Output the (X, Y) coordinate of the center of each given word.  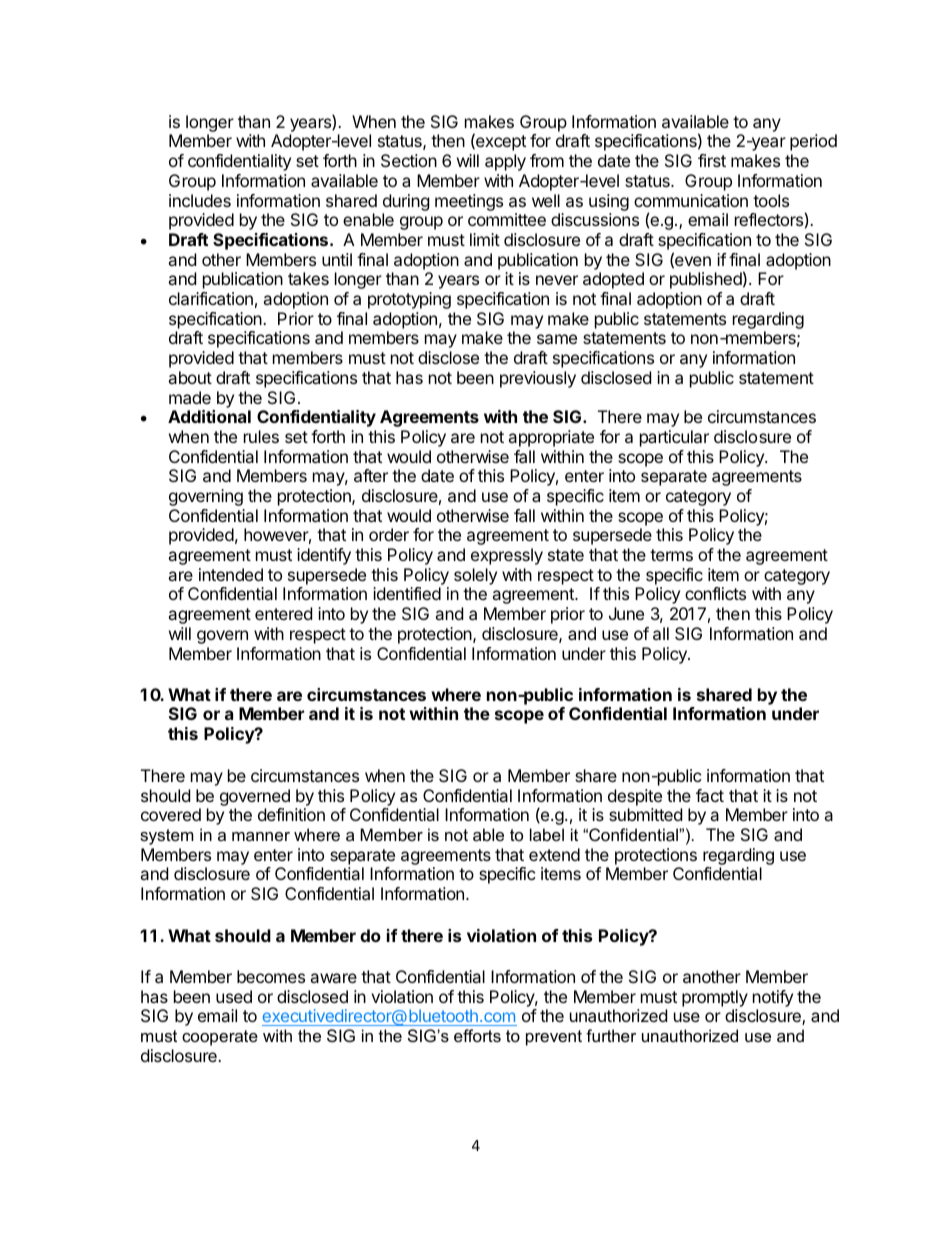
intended (231, 574)
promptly (715, 998)
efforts (477, 1035)
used (234, 996)
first (712, 160)
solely (475, 576)
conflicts (715, 593)
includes (200, 200)
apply (505, 162)
